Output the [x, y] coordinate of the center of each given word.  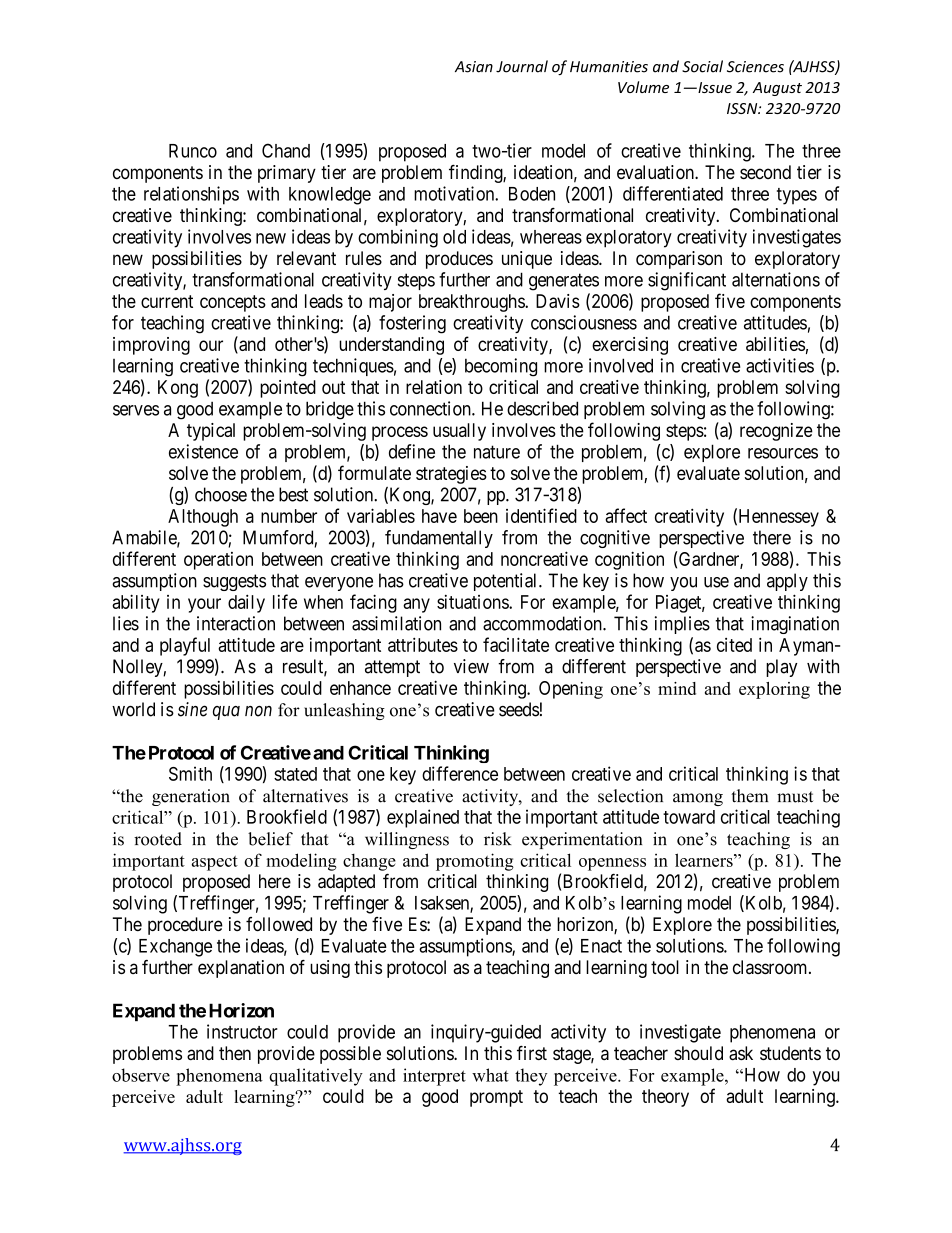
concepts [233, 303]
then [235, 1053]
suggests [234, 582]
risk [498, 839]
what [490, 1075]
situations [473, 602]
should [698, 1053]
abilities [775, 344]
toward [689, 817]
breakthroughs [472, 303]
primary [287, 174]
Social [702, 66]
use [716, 582]
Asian [474, 67]
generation [191, 797]
